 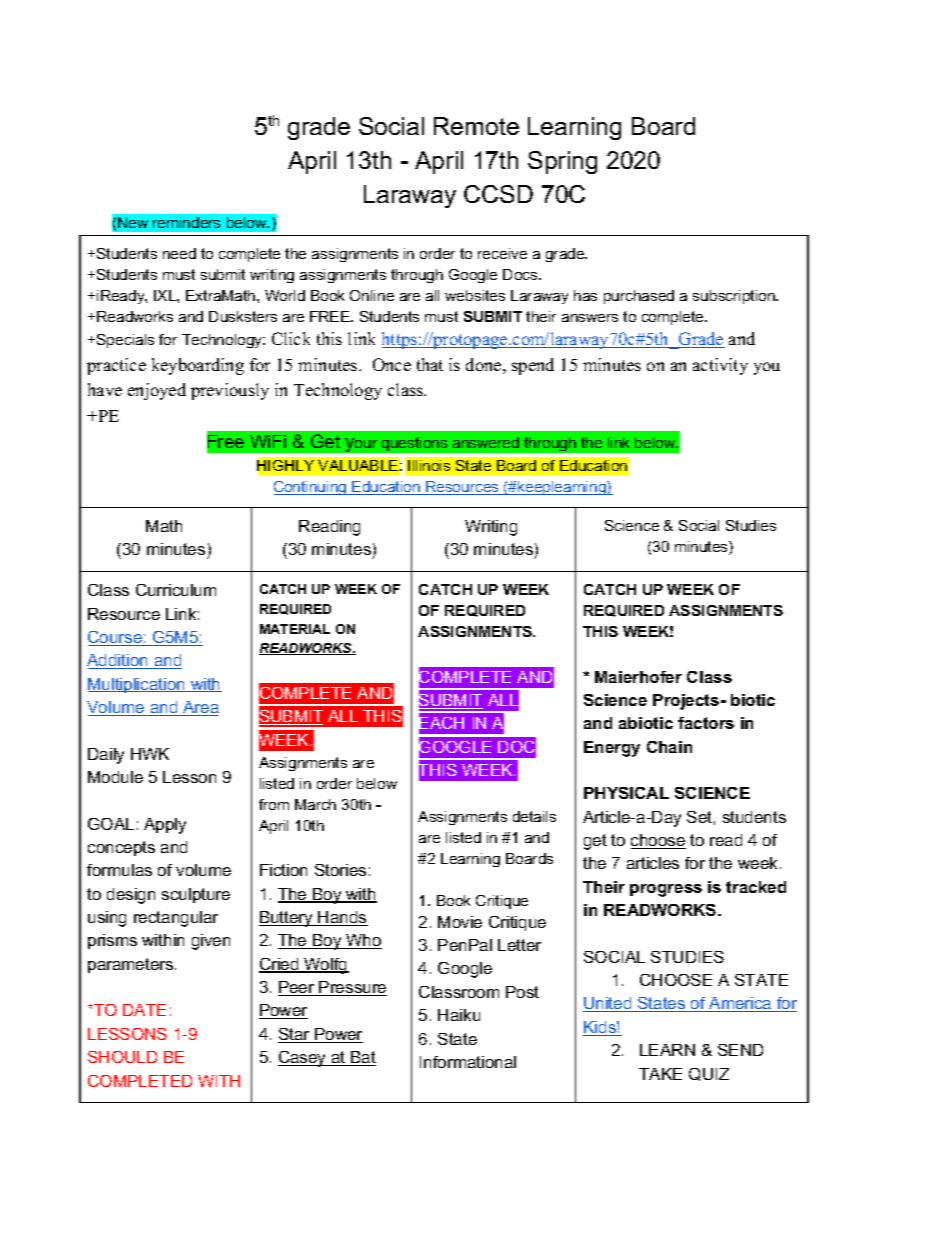 What do you see at coordinates (165, 826) in the page?
I see `Apply` at bounding box center [165, 826].
